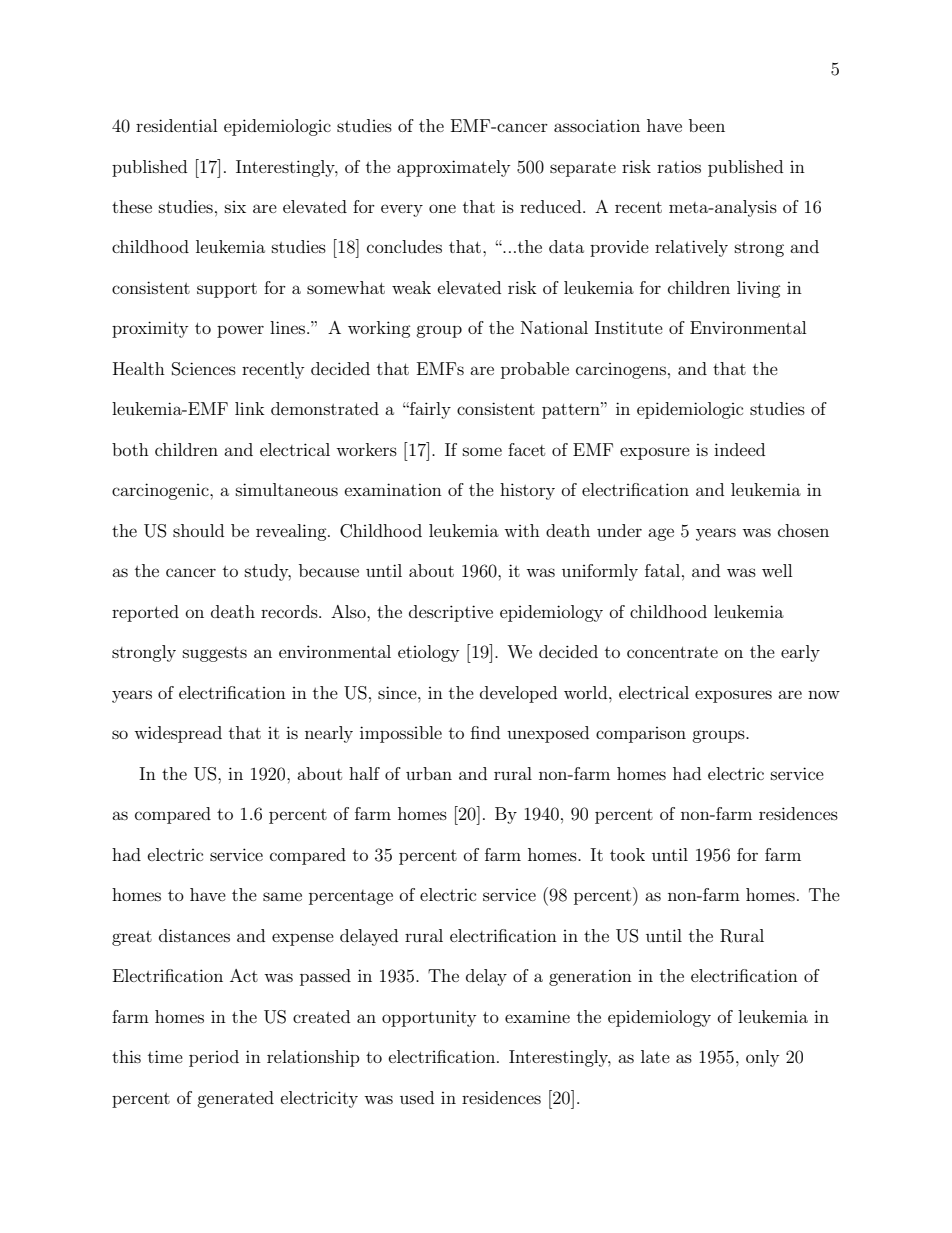  I want to click on approximately, so click(453, 168).
